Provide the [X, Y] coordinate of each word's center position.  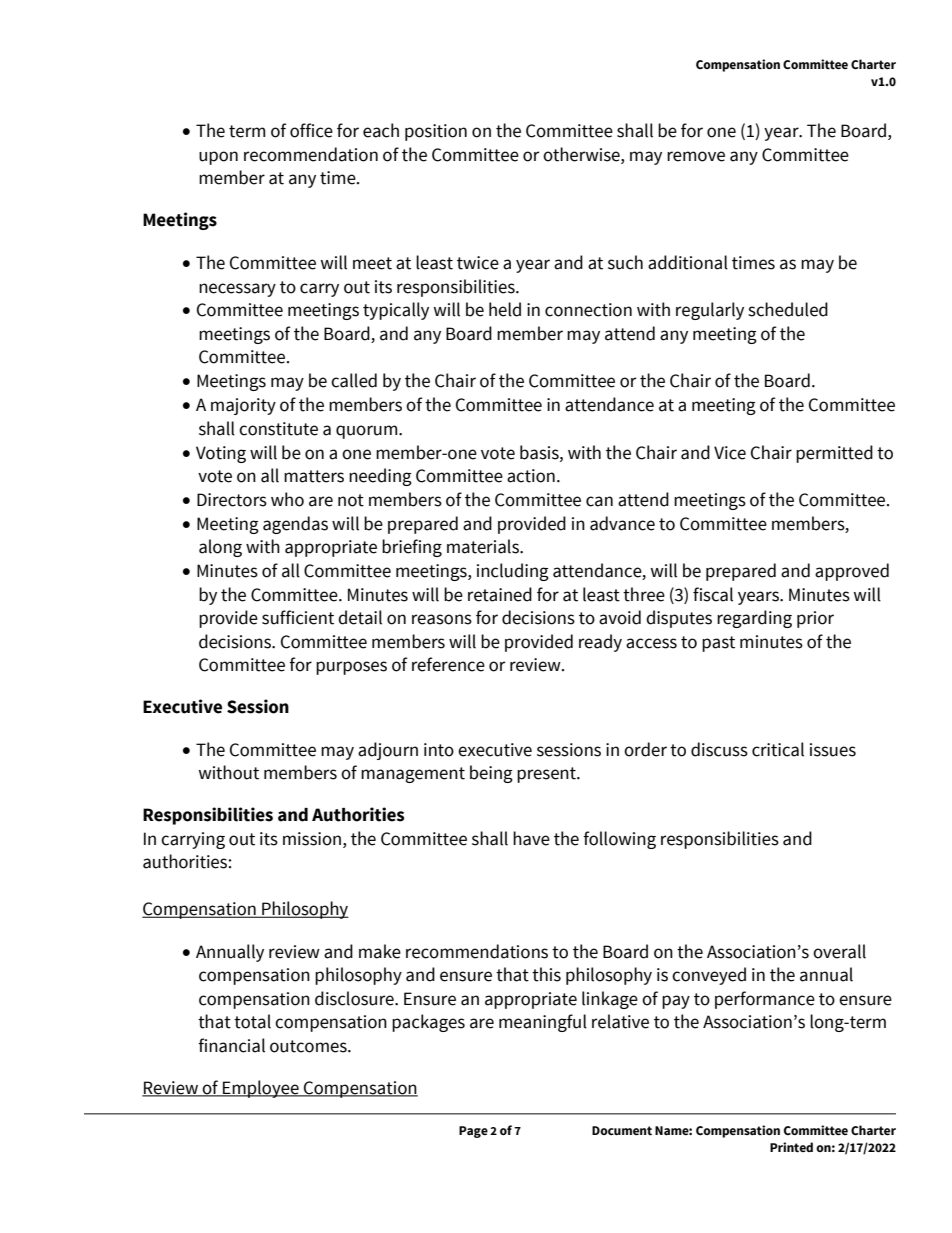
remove [696, 156]
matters [314, 476]
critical [778, 749]
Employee [261, 1089]
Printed [791, 1147]
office [311, 130]
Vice [730, 453]
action [531, 476]
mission [312, 839]
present [547, 775]
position [436, 132]
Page [473, 1132]
